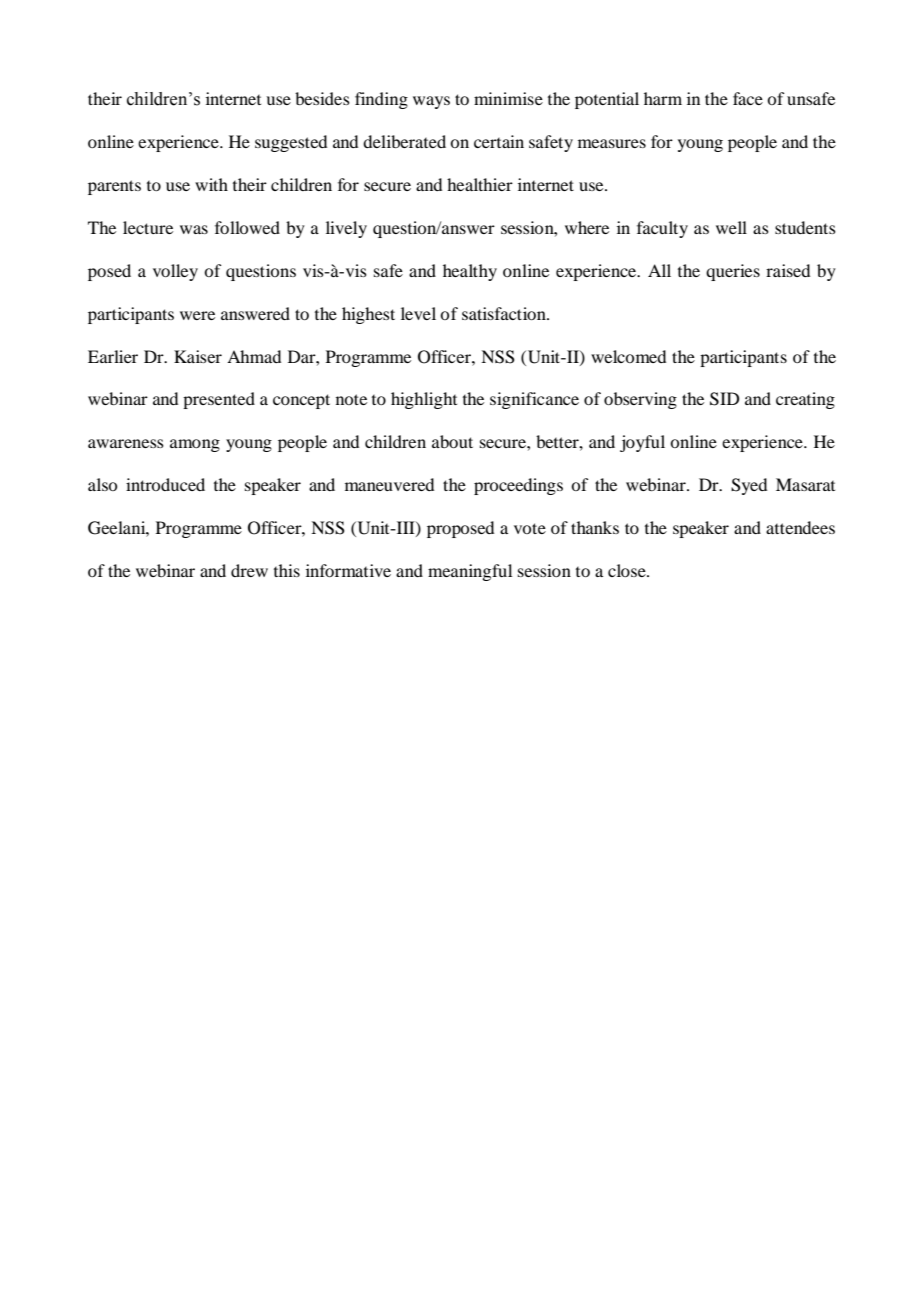  Describe the element at coordinates (748, 98) in the image. I see `face` at that location.
